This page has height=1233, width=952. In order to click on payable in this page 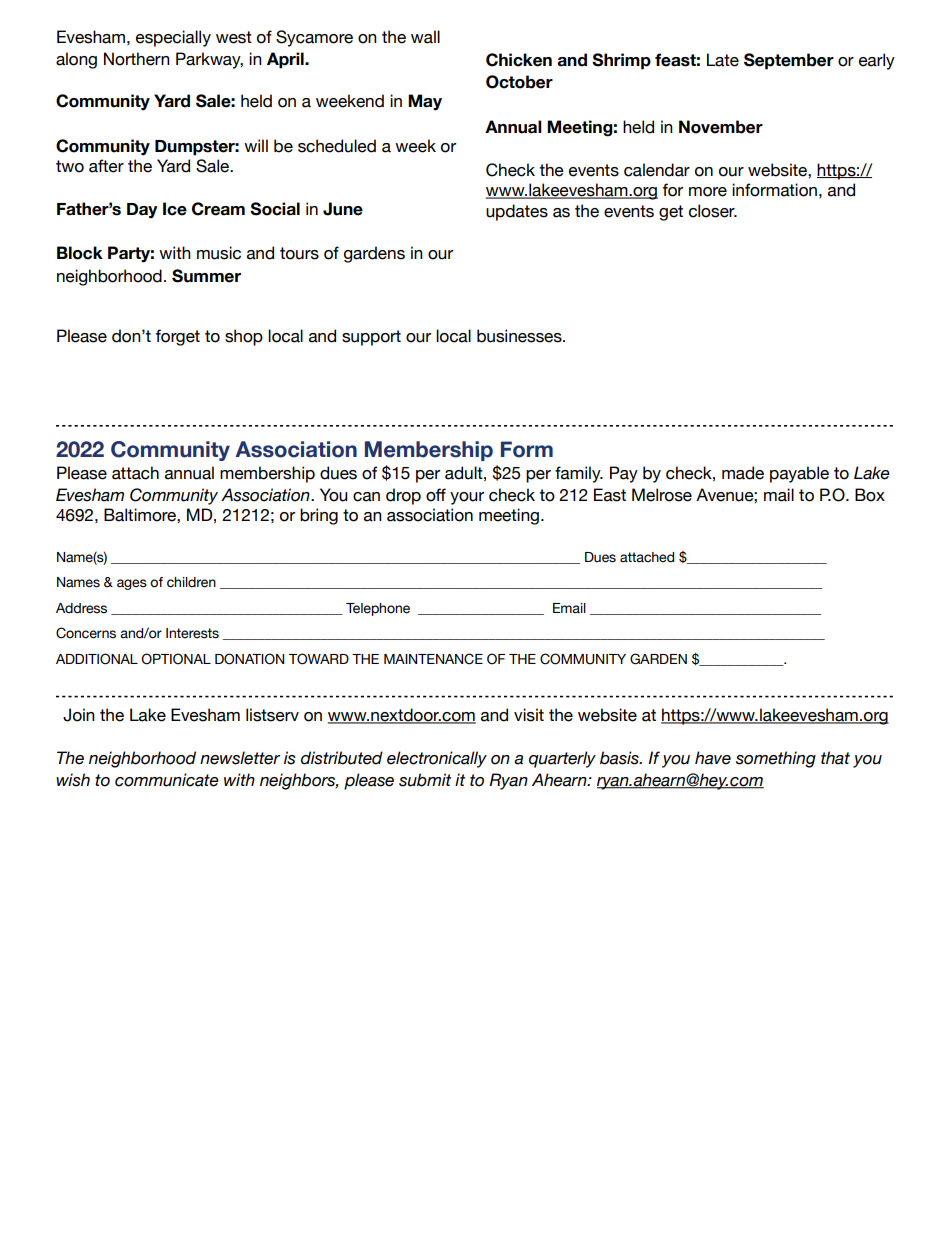, I will do `click(799, 474)`.
